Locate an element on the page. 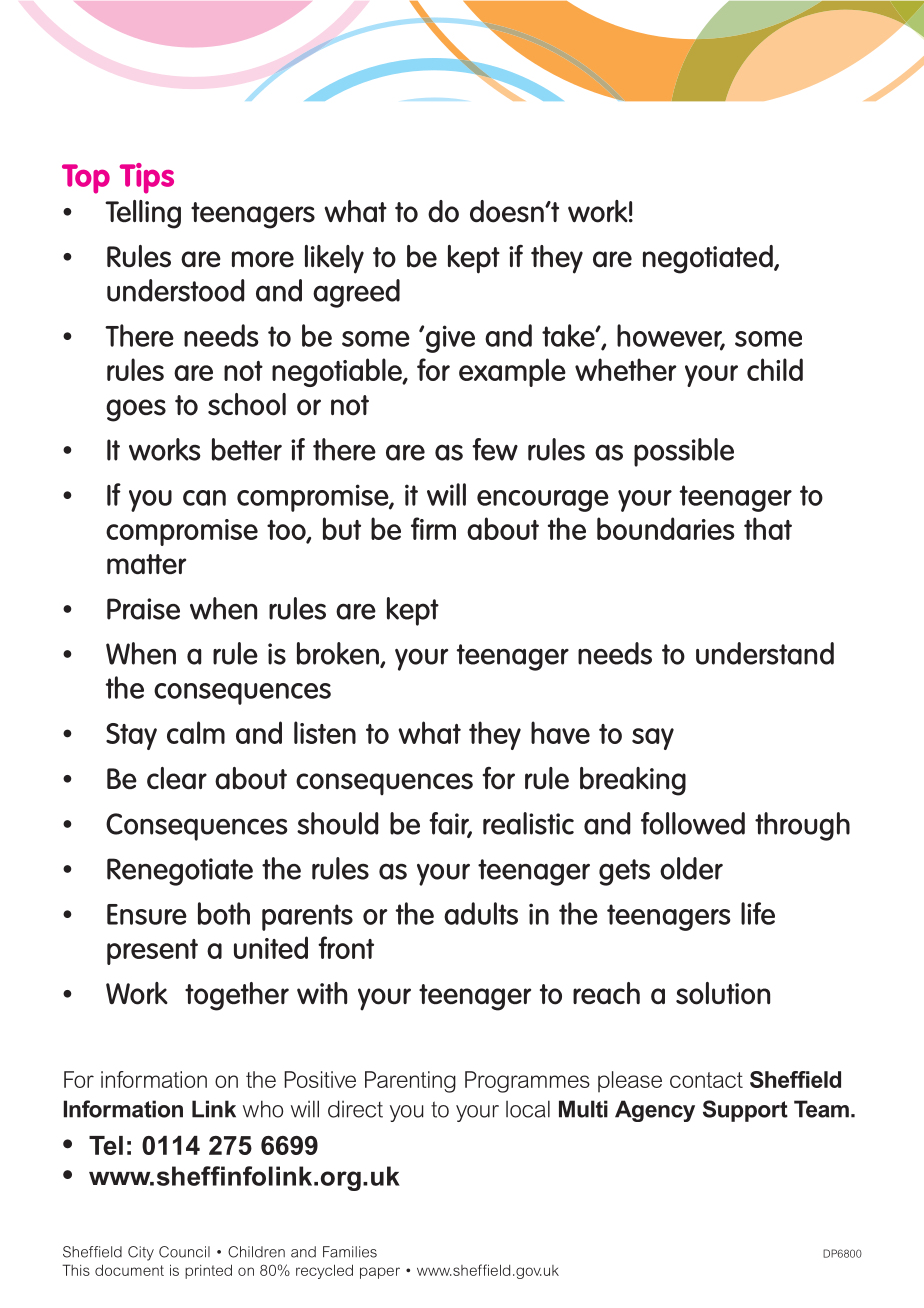  Telling is located at coordinates (143, 214).
